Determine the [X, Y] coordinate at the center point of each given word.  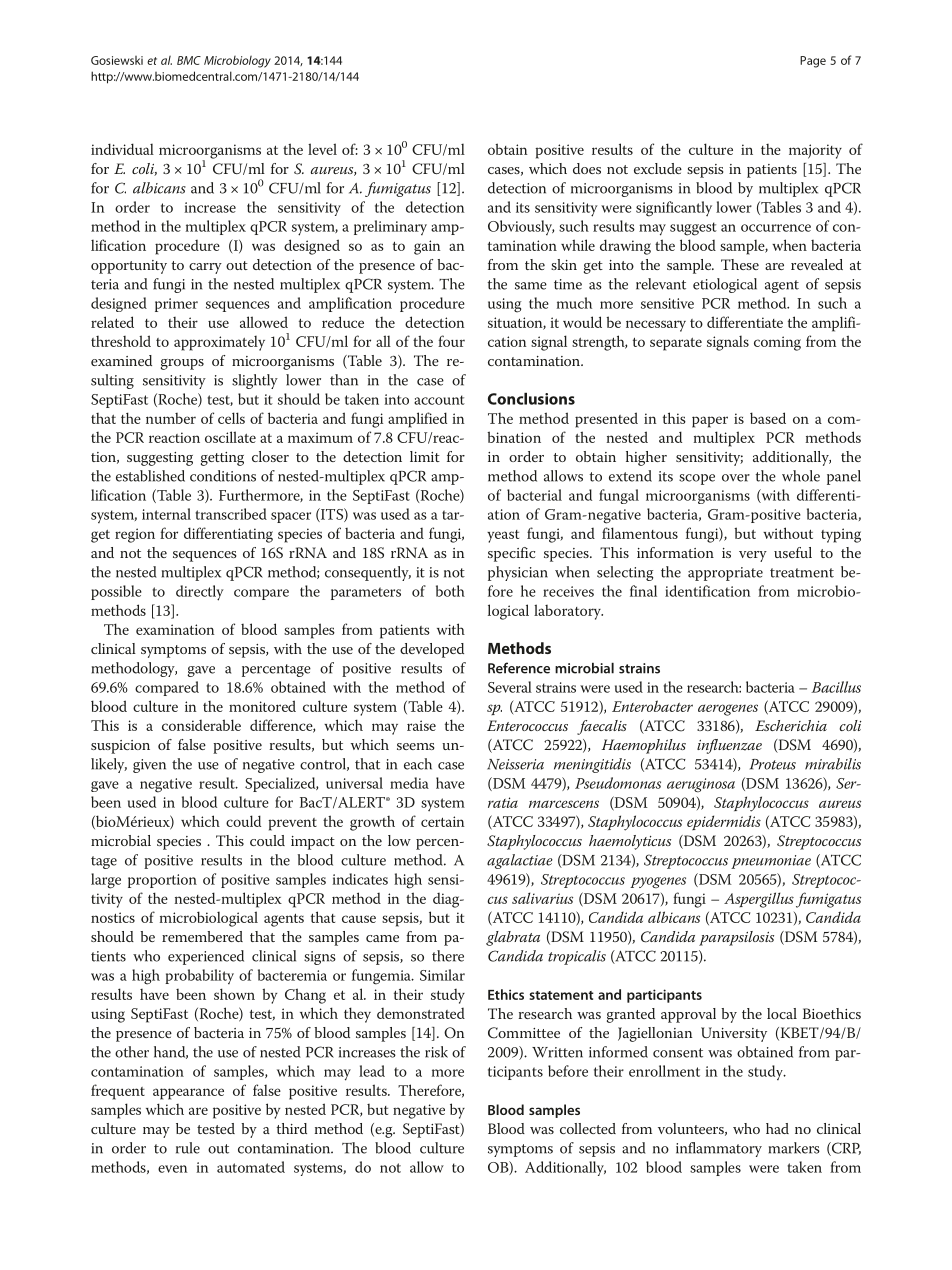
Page [813, 62]
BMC [189, 60]
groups [182, 364]
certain [443, 821]
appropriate [725, 574]
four [451, 341]
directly [200, 593]
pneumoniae [771, 862]
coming [777, 343]
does [587, 168]
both [450, 591]
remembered [202, 936]
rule [188, 1148]
